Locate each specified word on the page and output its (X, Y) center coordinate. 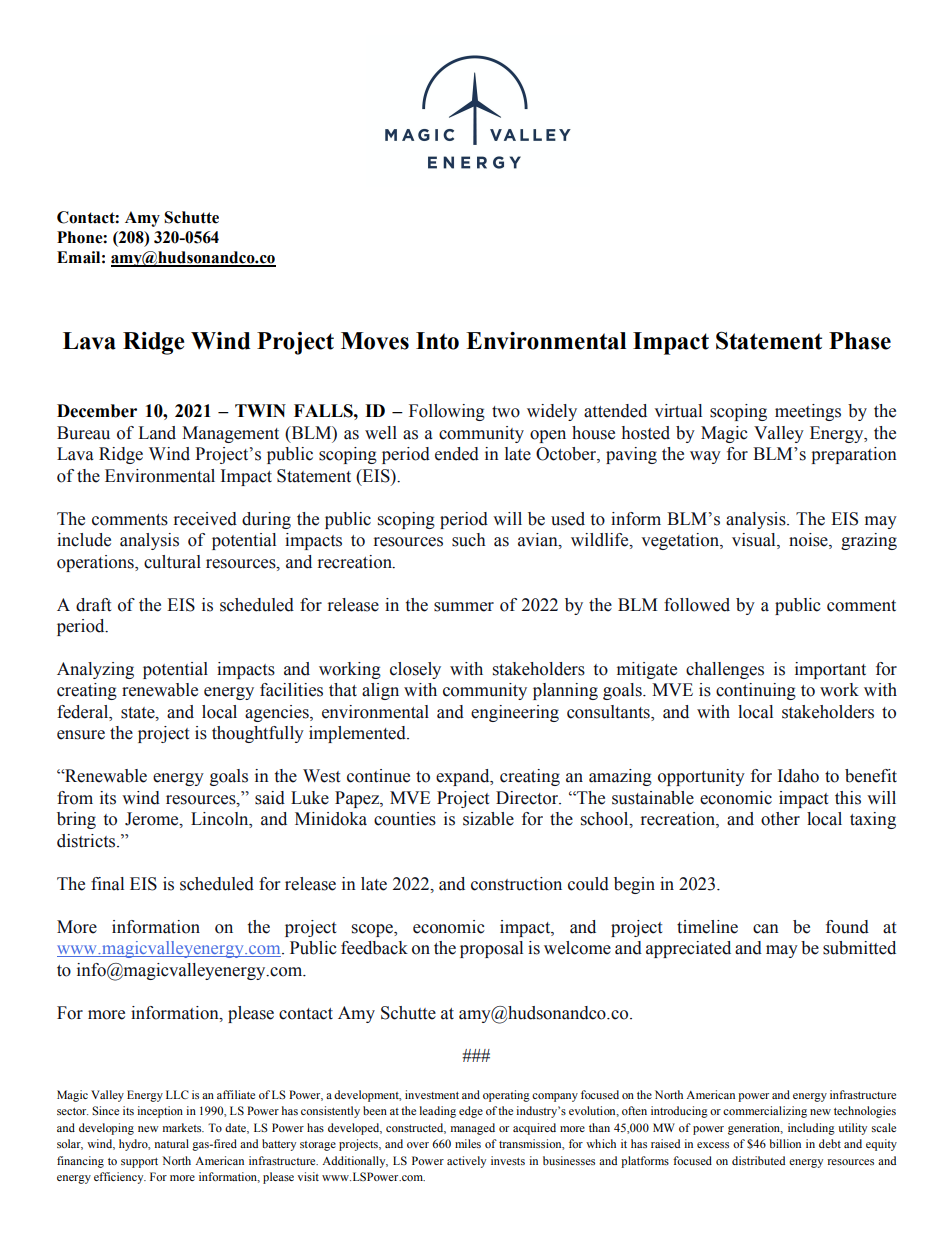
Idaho (798, 776)
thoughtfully (258, 734)
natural (172, 1143)
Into (437, 341)
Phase (860, 341)
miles (468, 1143)
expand (464, 777)
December (97, 411)
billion (785, 1143)
